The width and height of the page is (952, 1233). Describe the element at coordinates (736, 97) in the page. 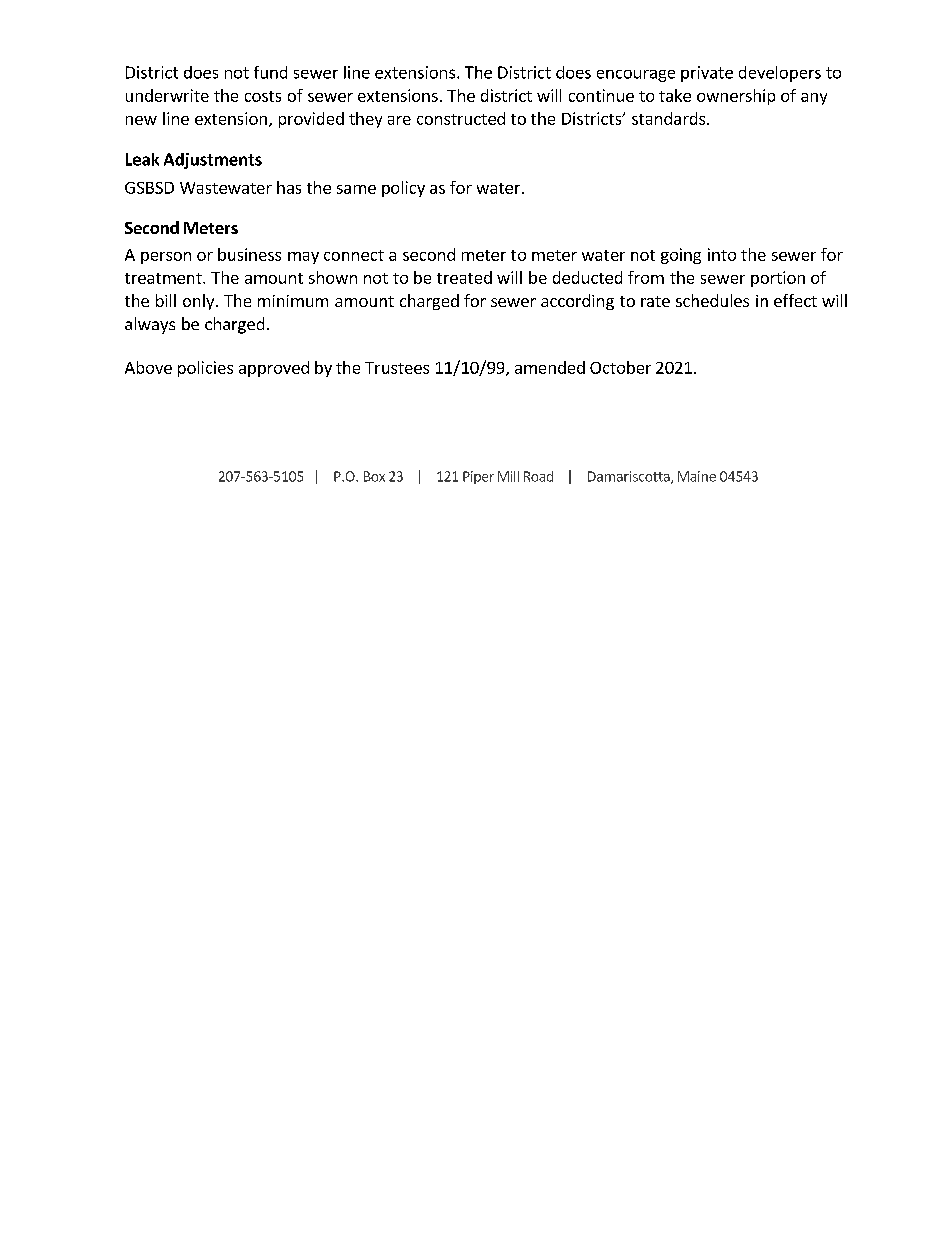

I see `ownership` at that location.
